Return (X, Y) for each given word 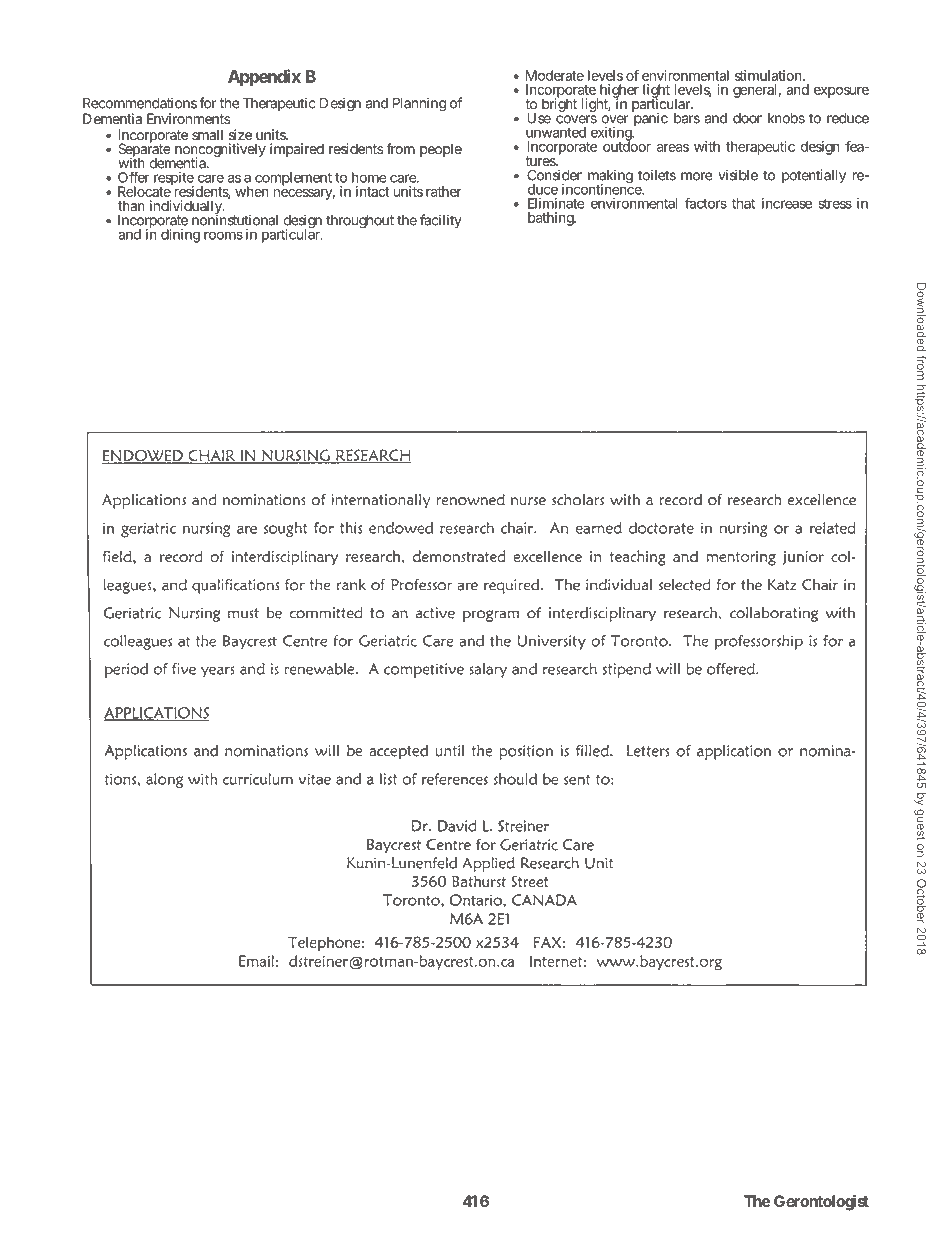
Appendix (264, 78)
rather (444, 191)
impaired (297, 150)
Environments (188, 118)
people (441, 150)
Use (539, 118)
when (252, 191)
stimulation (768, 75)
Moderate (555, 75)
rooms (223, 235)
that (743, 203)
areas (673, 148)
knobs (786, 118)
